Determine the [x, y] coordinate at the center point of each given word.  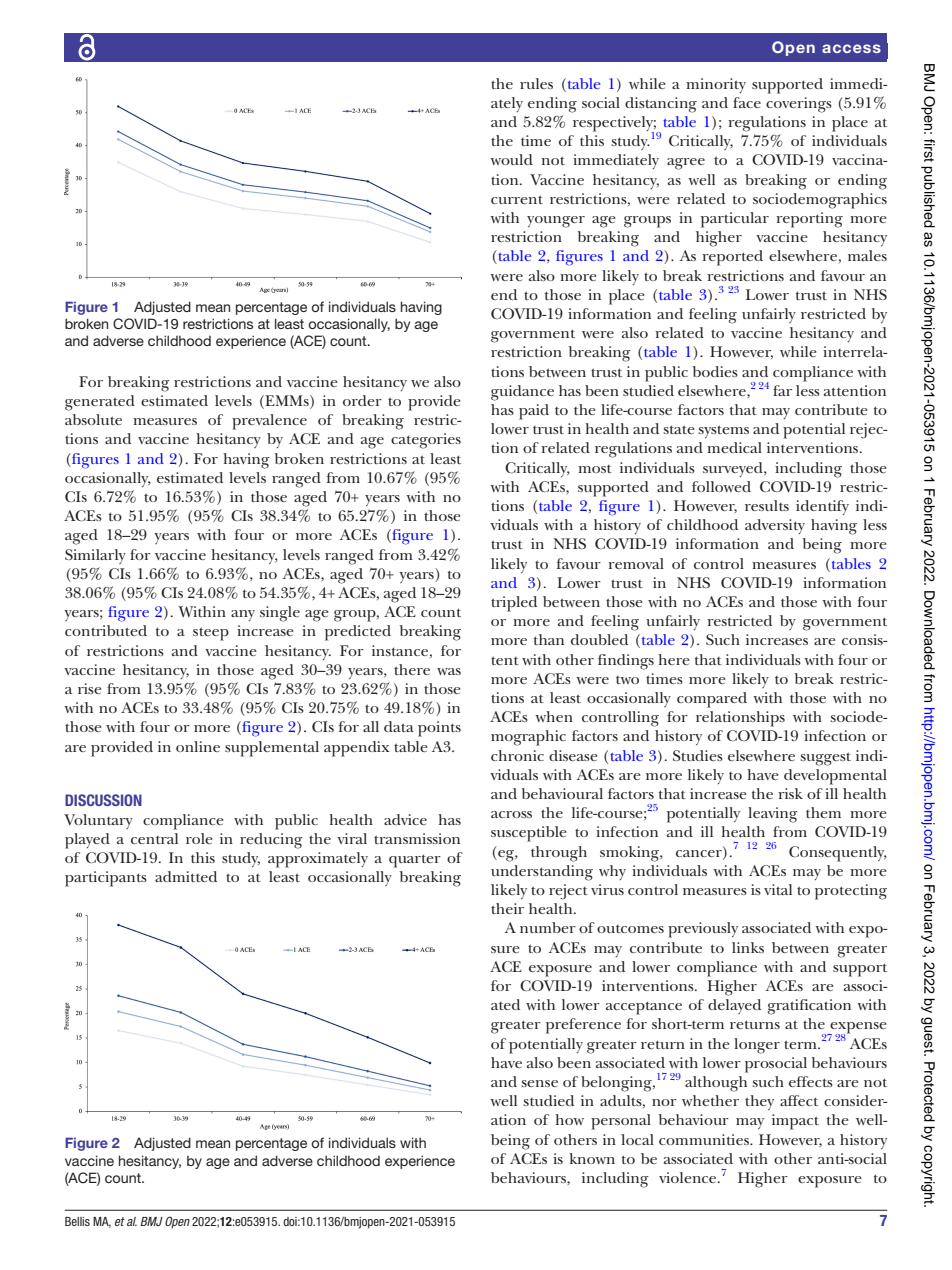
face [747, 102]
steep [211, 634]
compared [712, 700]
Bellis [77, 1221]
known [592, 1158]
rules [536, 83]
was [449, 671]
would [511, 159]
